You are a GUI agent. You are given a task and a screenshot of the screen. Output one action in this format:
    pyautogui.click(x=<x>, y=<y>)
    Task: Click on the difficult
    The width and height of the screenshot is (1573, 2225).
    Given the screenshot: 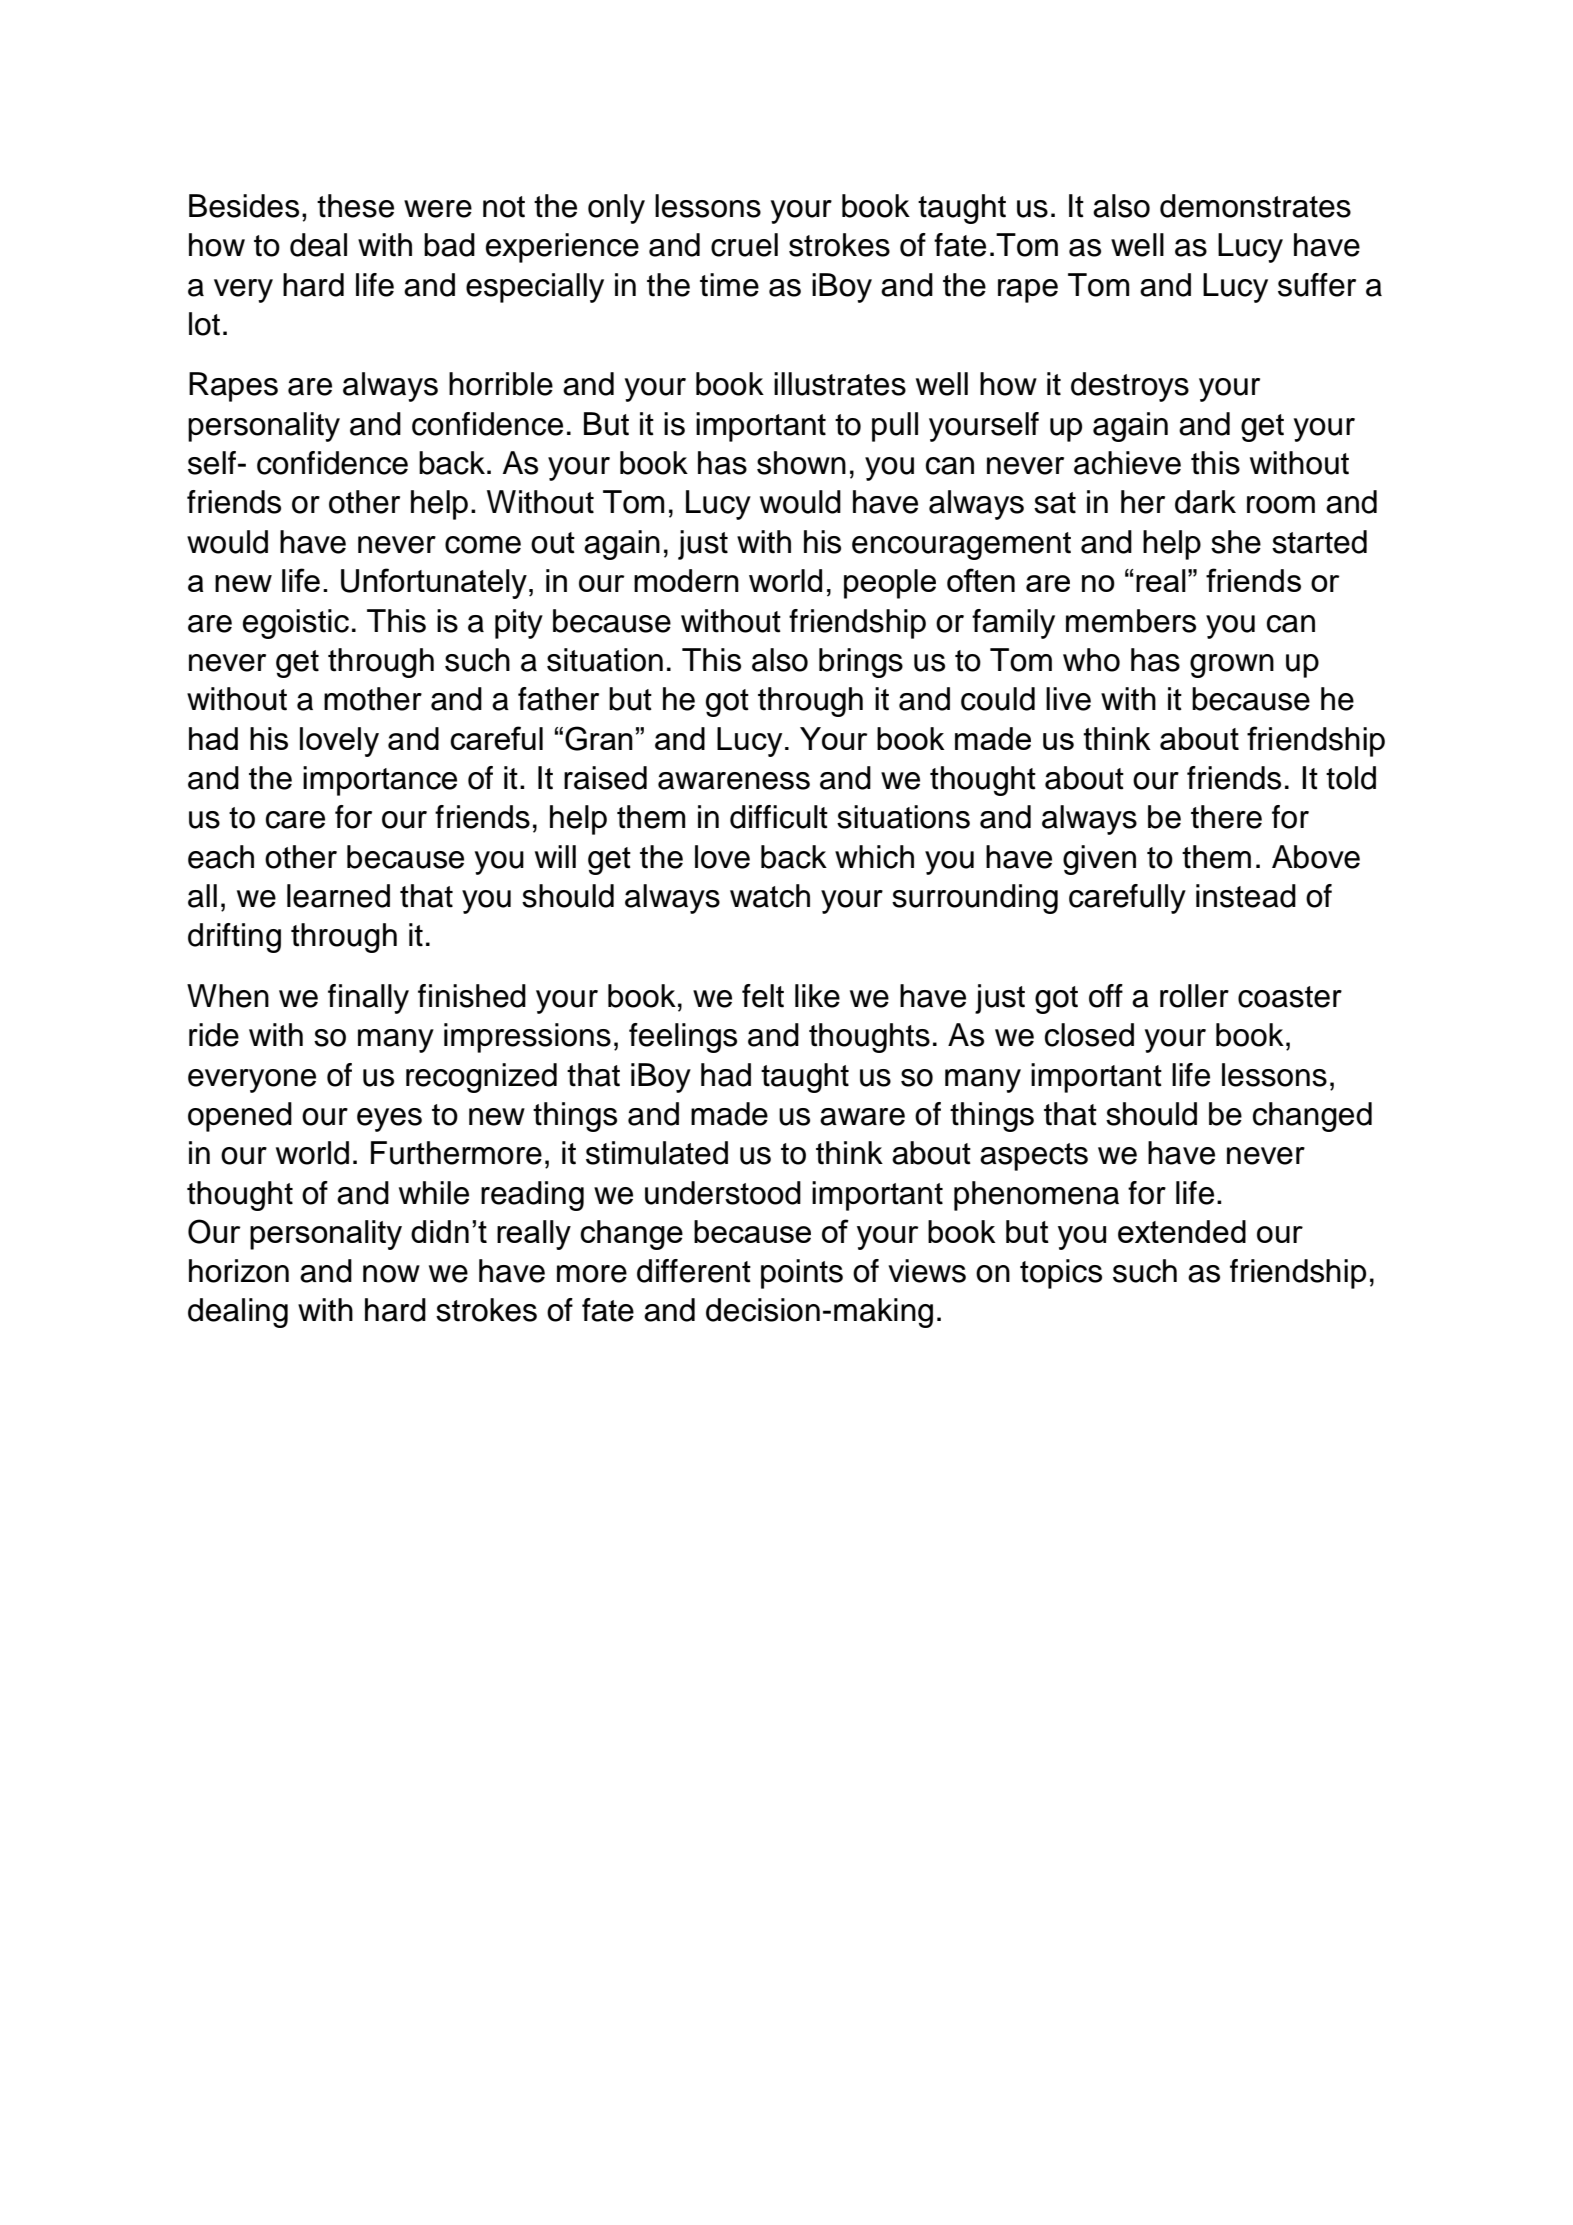 What is the action you would take?
    pyautogui.click(x=779, y=817)
